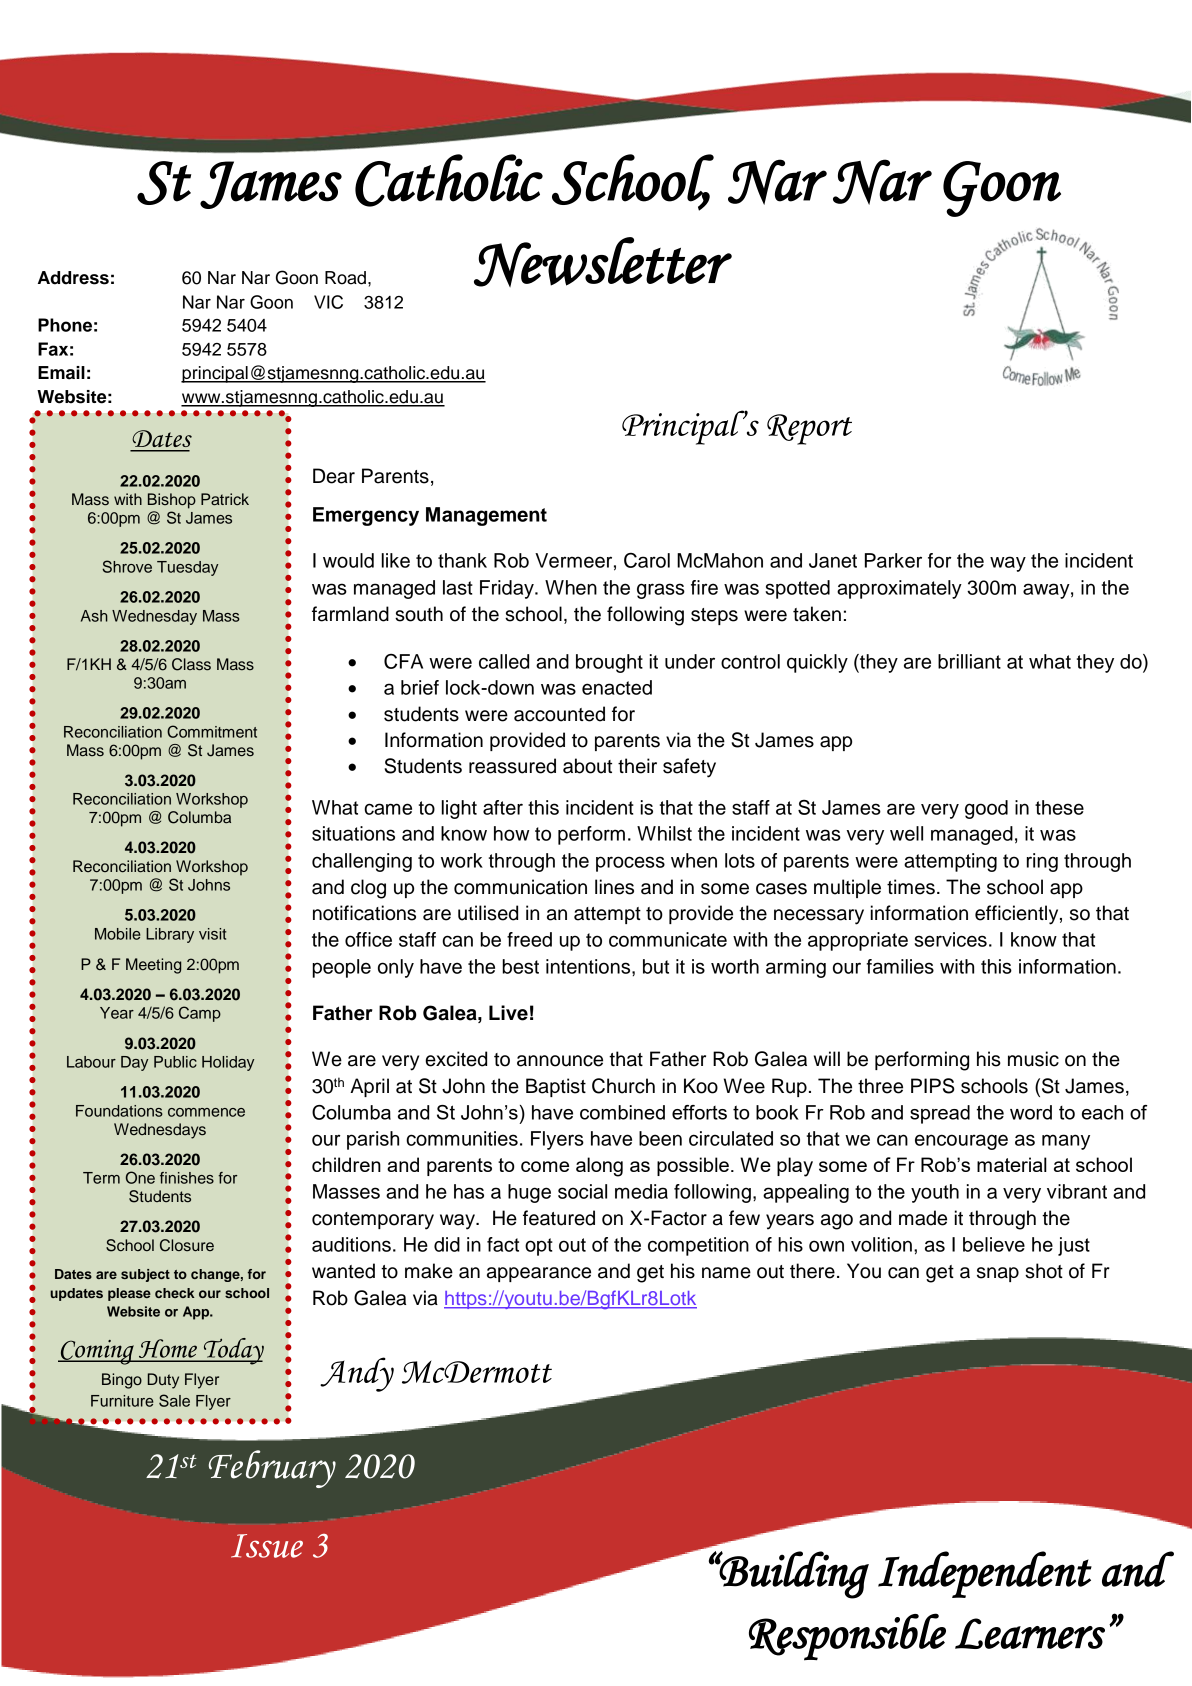 The image size is (1192, 1686). What do you see at coordinates (267, 1546) in the document?
I see `Issue` at bounding box center [267, 1546].
